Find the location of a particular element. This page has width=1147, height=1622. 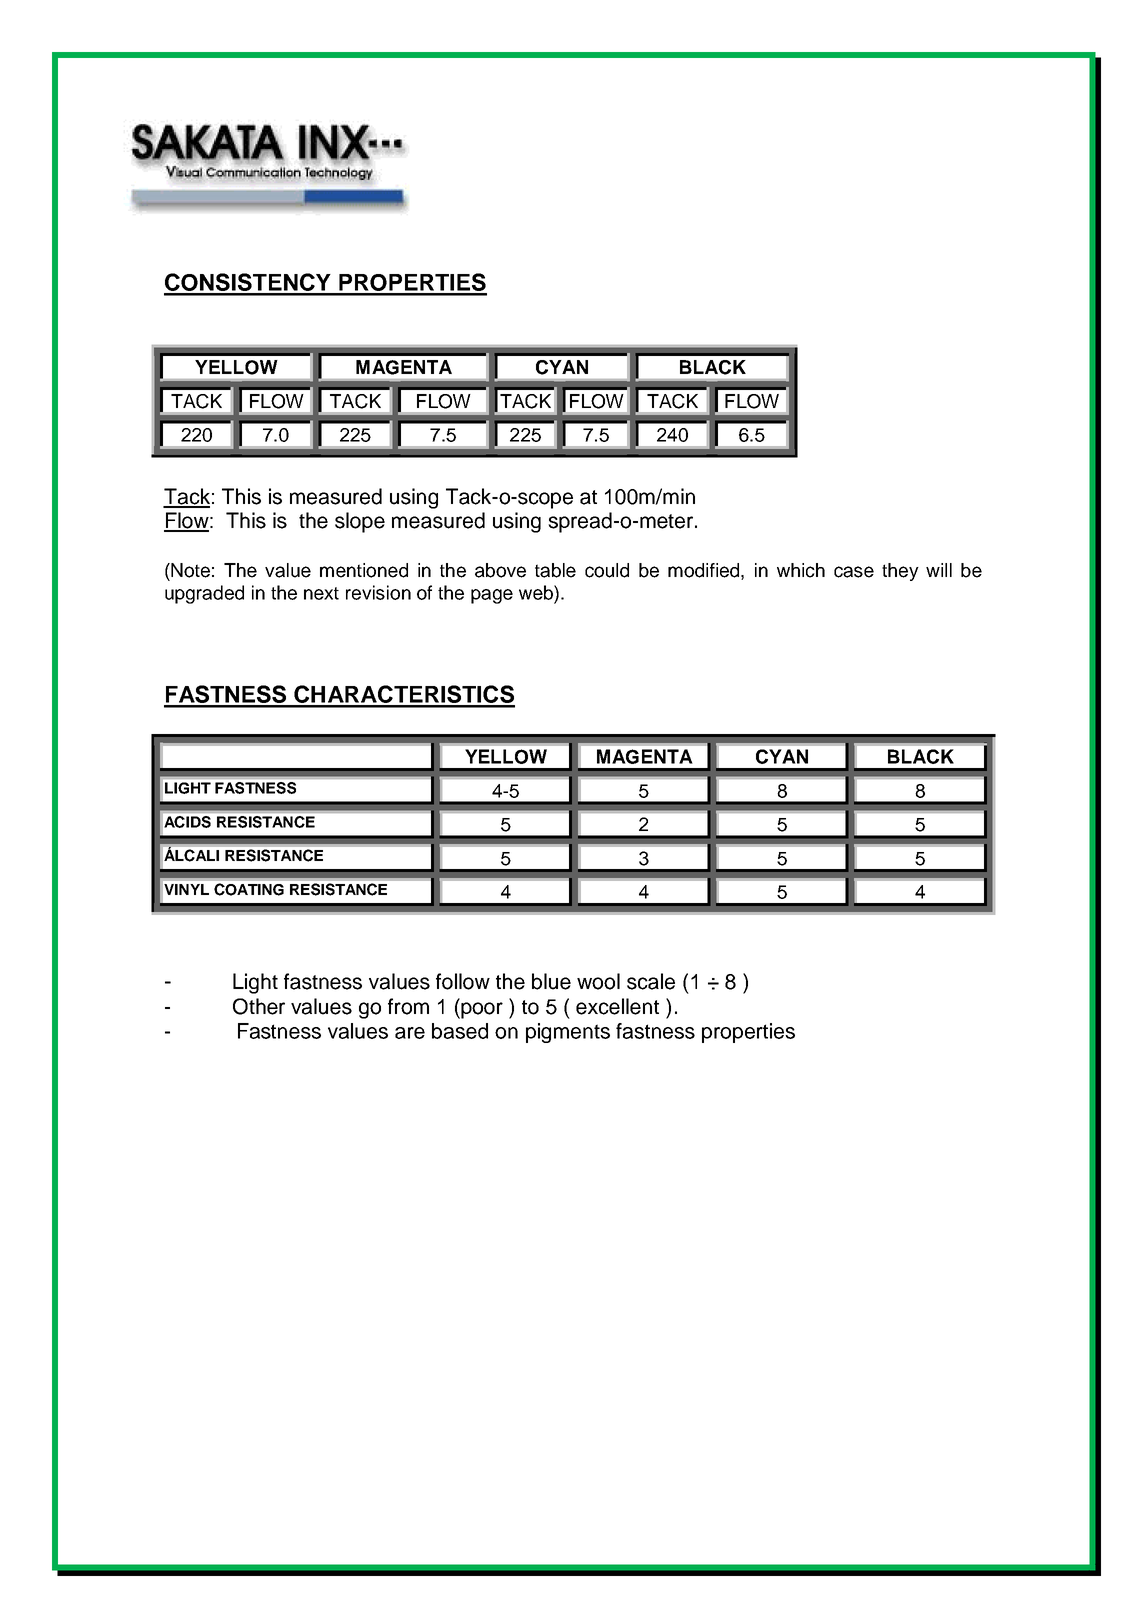

scale is located at coordinates (651, 981).
